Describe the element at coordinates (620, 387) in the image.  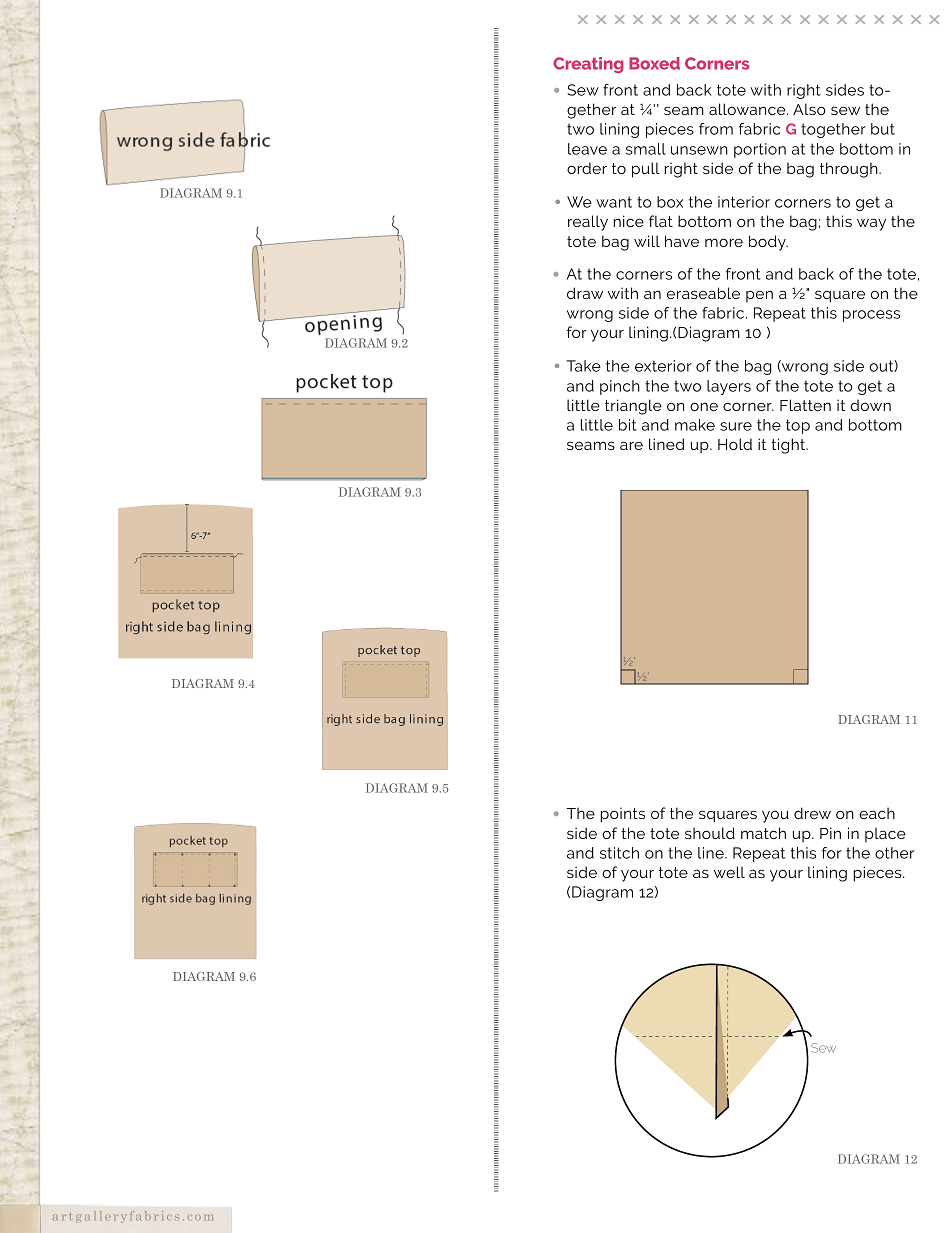
I see `pinch` at that location.
